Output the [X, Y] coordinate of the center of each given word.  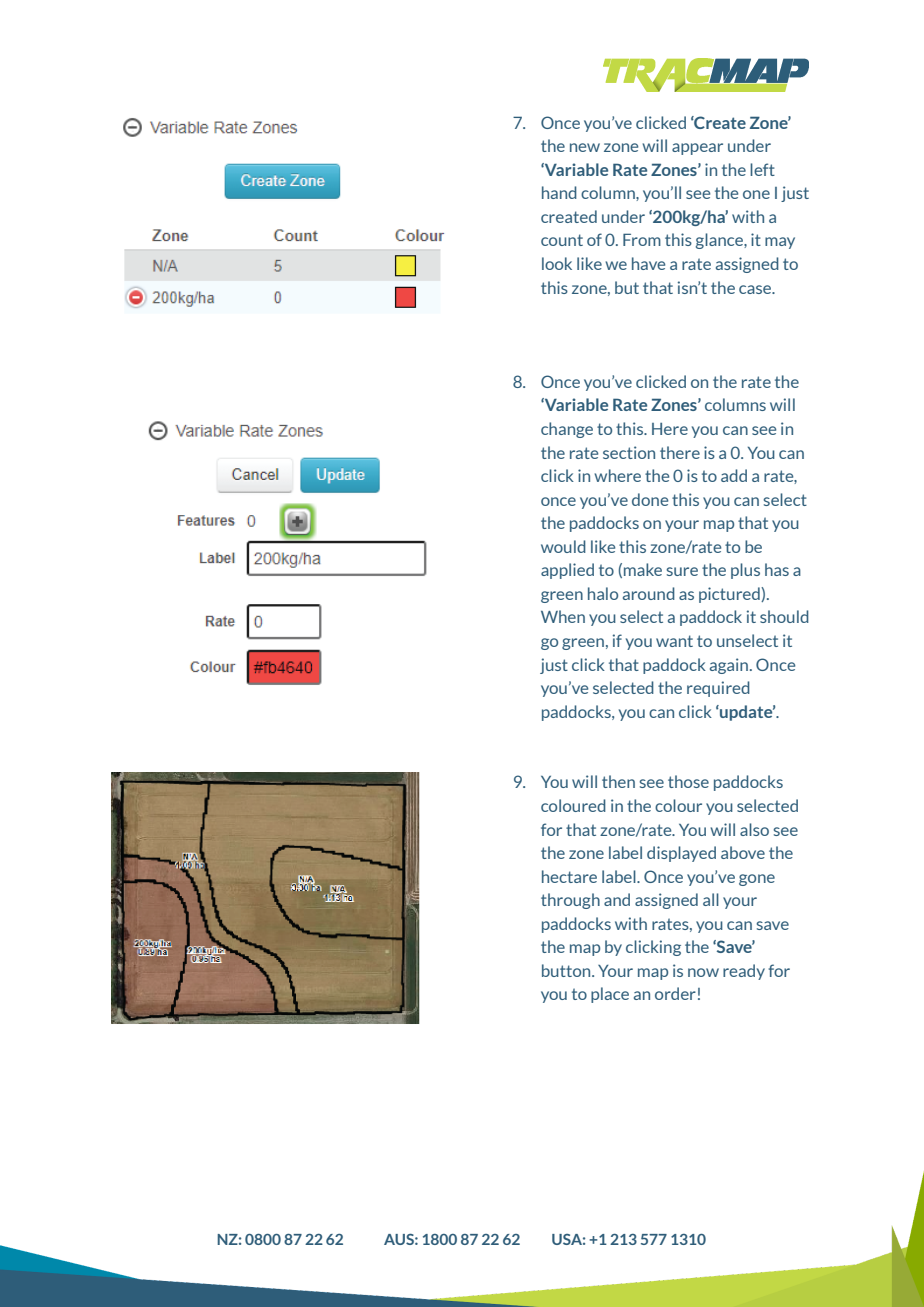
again [730, 666]
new [585, 147]
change [567, 430]
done [650, 499]
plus [745, 571]
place [610, 995]
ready [744, 972]
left [762, 169]
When [563, 616]
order [675, 993]
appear [697, 149]
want [674, 641]
